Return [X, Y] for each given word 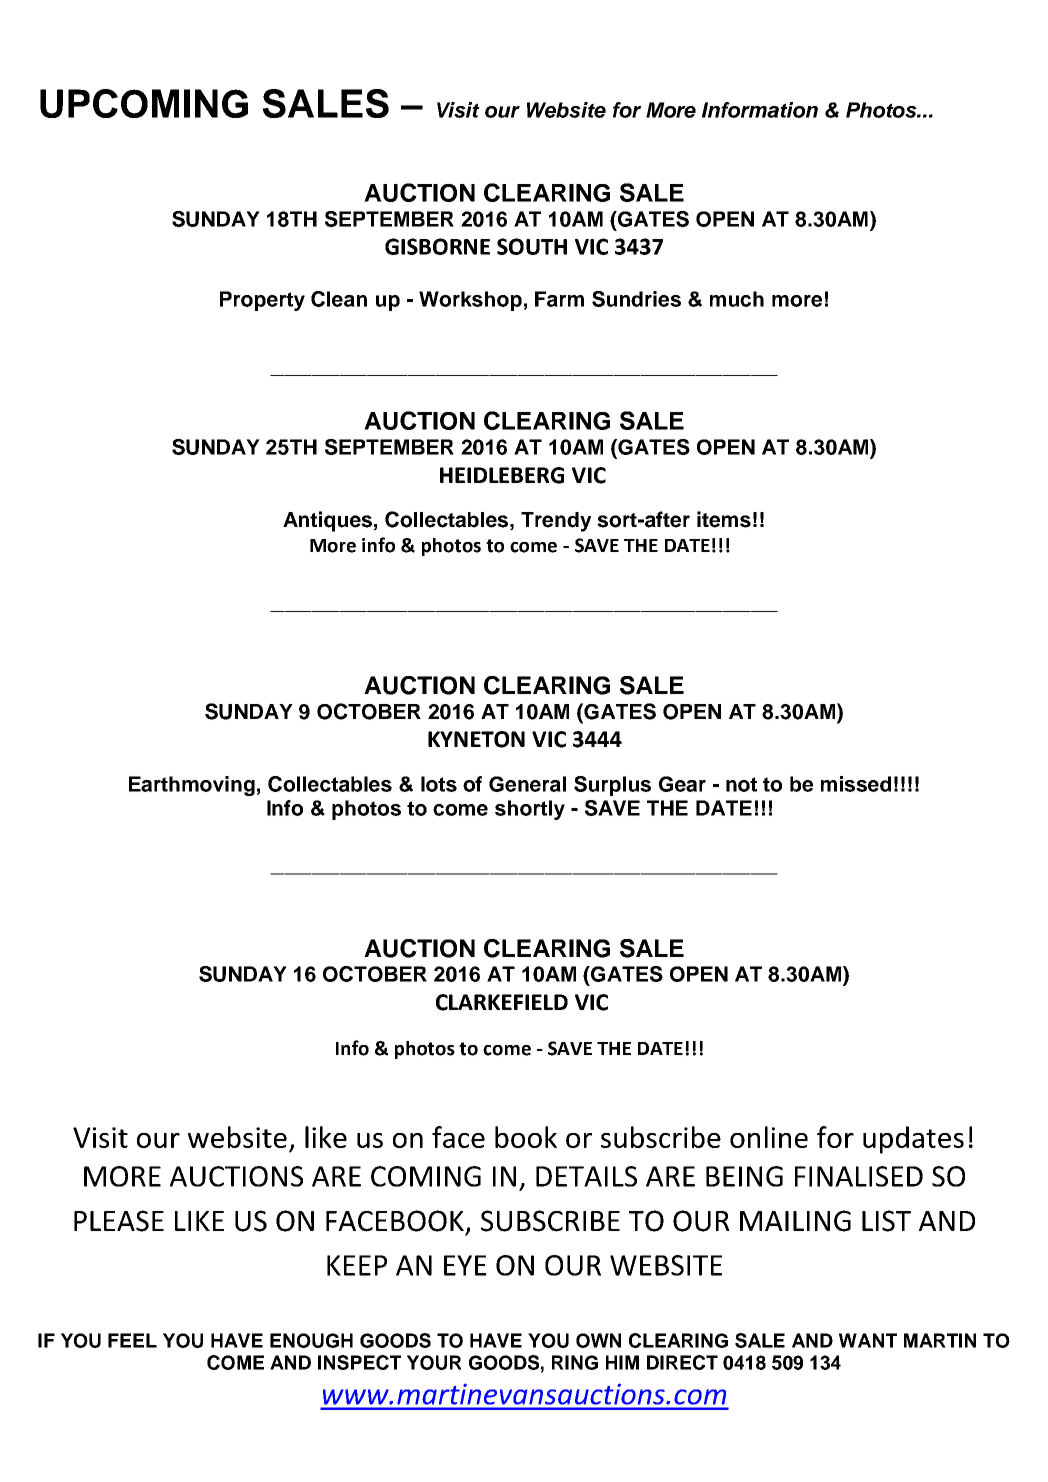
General [527, 784]
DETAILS [586, 1176]
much [737, 299]
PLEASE [119, 1221]
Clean [339, 299]
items [724, 519]
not [741, 784]
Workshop [470, 301]
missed [856, 784]
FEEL [132, 1340]
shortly [530, 810]
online [769, 1137]
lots [439, 784]
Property [262, 301]
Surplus [612, 786]
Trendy [556, 522]
